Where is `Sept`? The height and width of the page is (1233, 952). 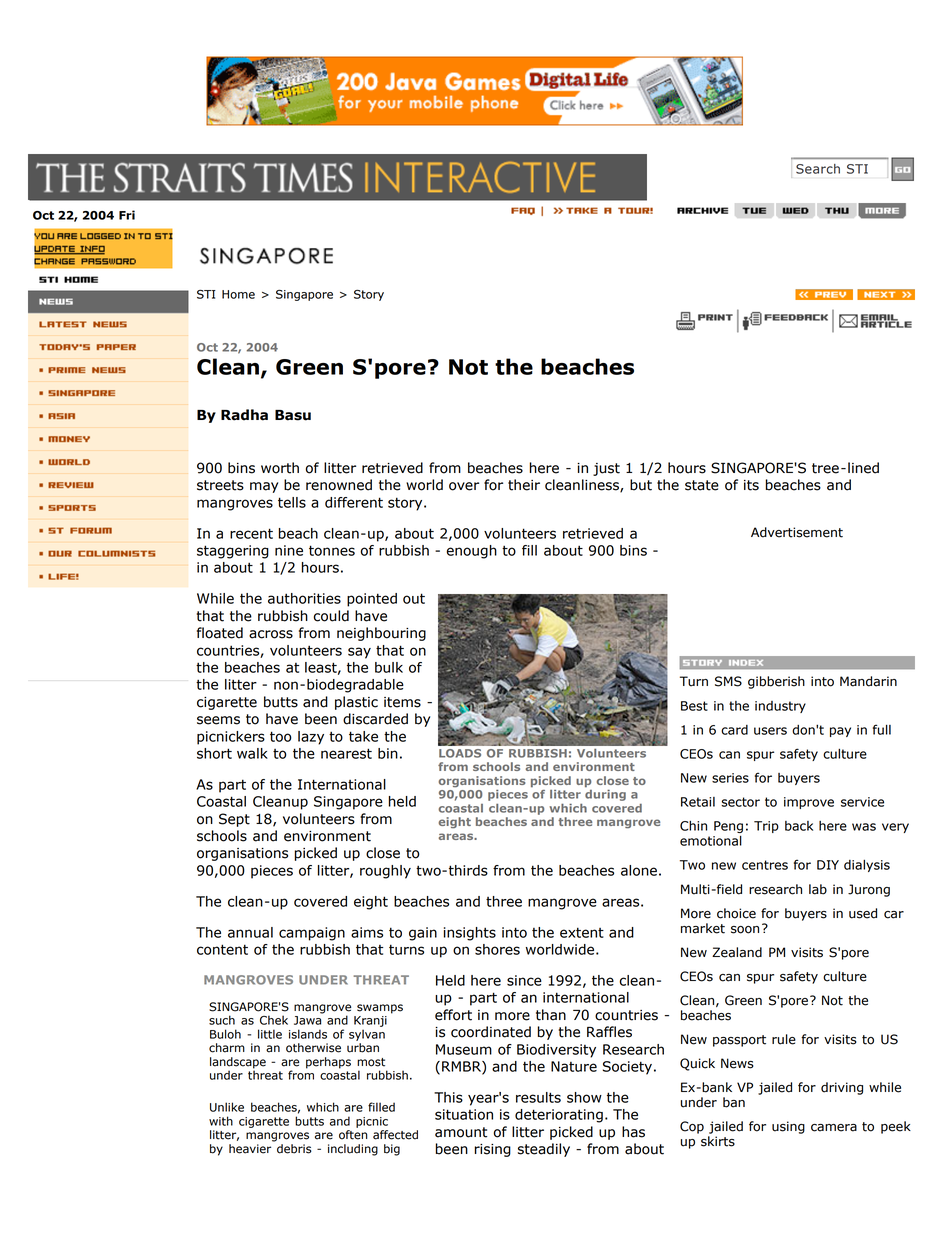
Sept is located at coordinates (234, 820).
